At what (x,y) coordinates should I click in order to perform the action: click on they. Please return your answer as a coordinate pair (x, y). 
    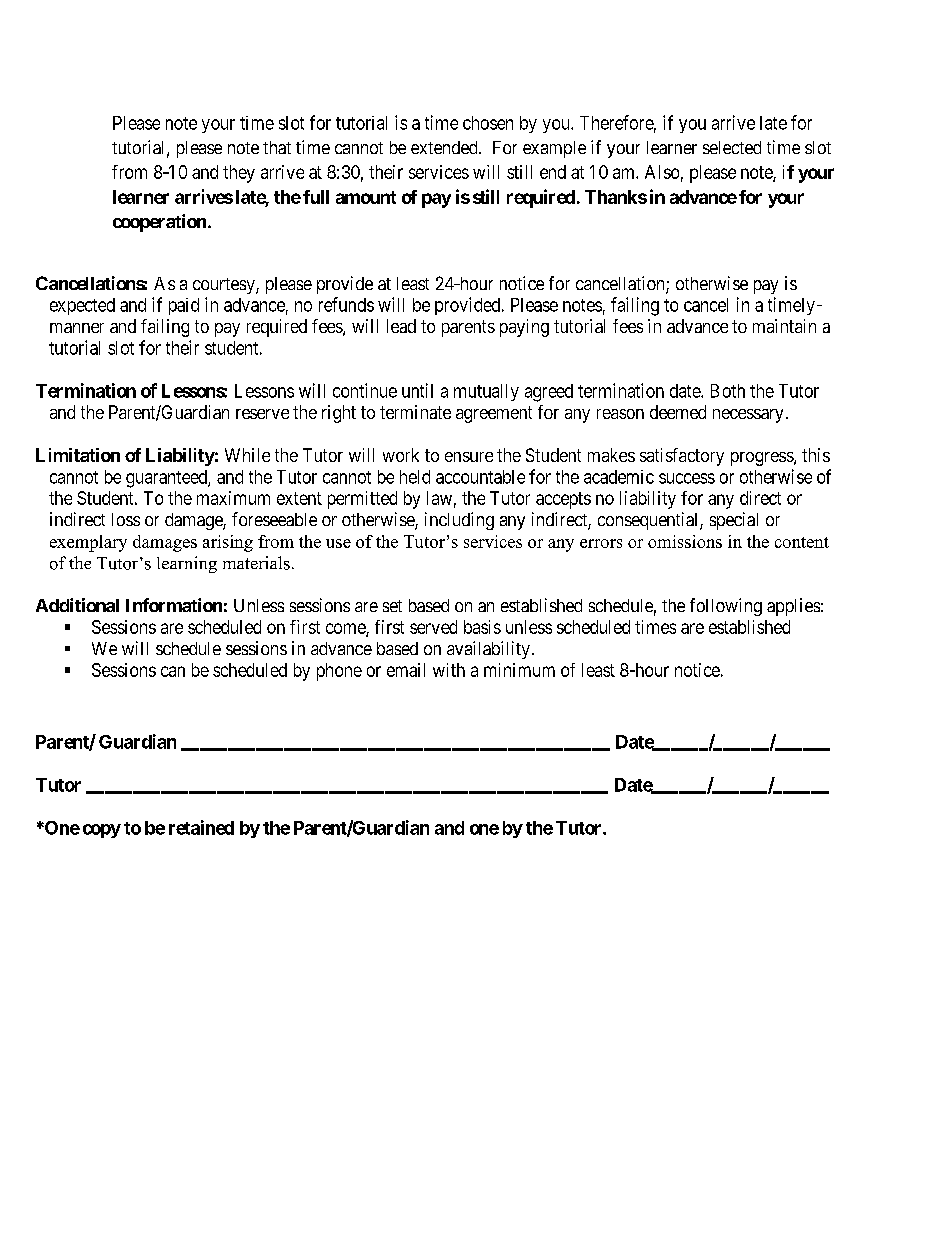
    Looking at the image, I should click on (239, 174).
